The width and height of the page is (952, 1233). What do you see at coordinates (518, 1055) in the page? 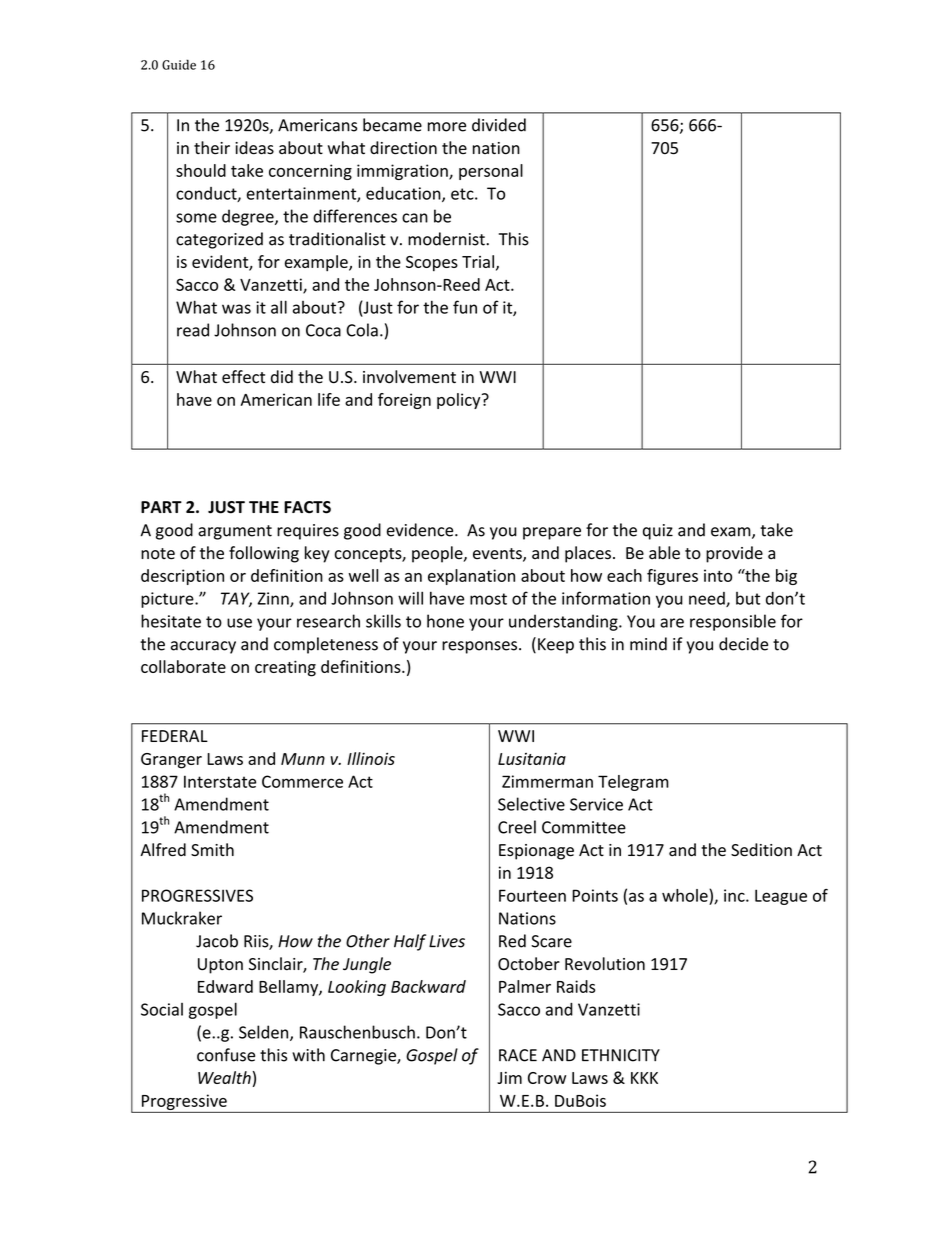
I see `RACE` at bounding box center [518, 1055].
